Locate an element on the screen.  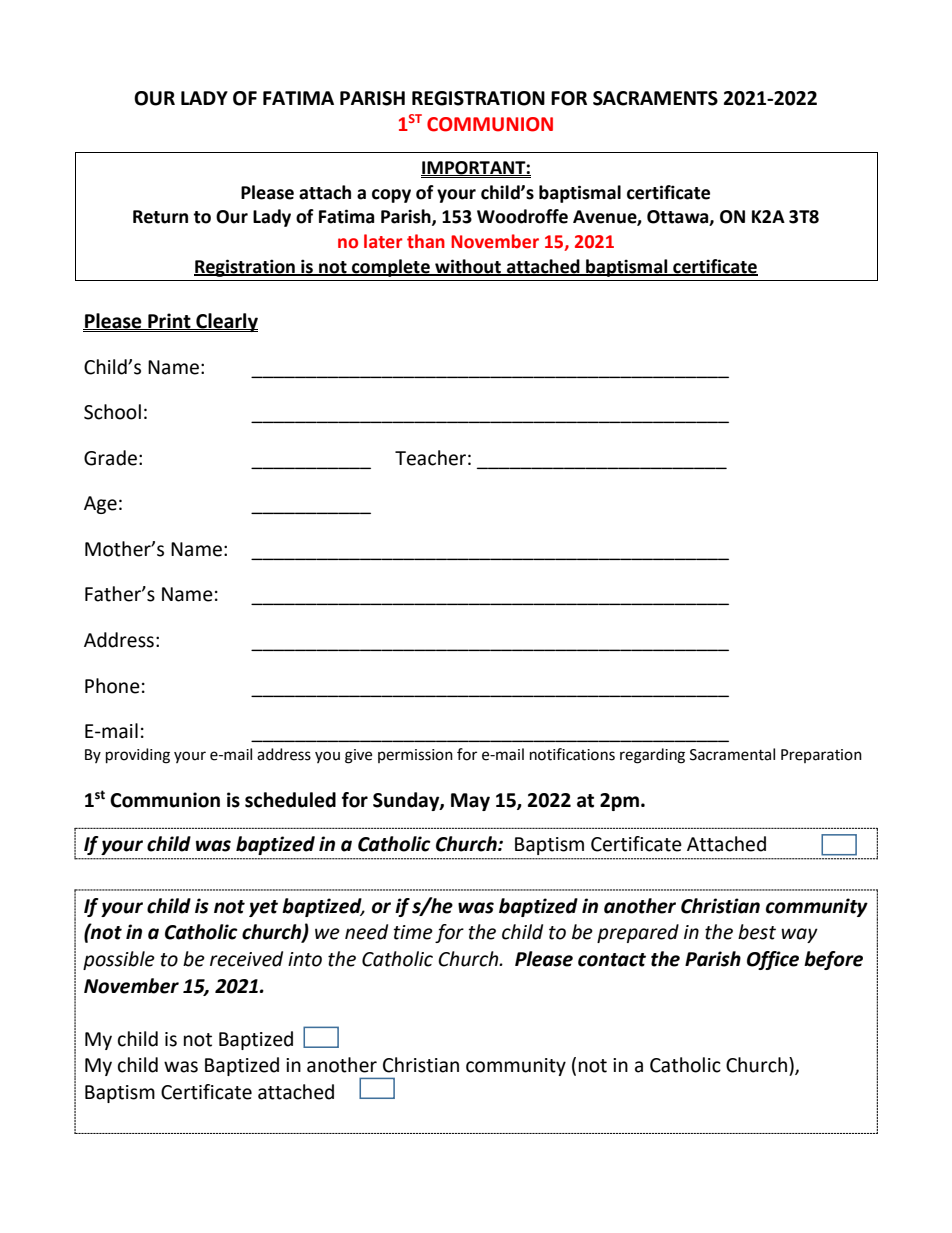
copy is located at coordinates (391, 196).
